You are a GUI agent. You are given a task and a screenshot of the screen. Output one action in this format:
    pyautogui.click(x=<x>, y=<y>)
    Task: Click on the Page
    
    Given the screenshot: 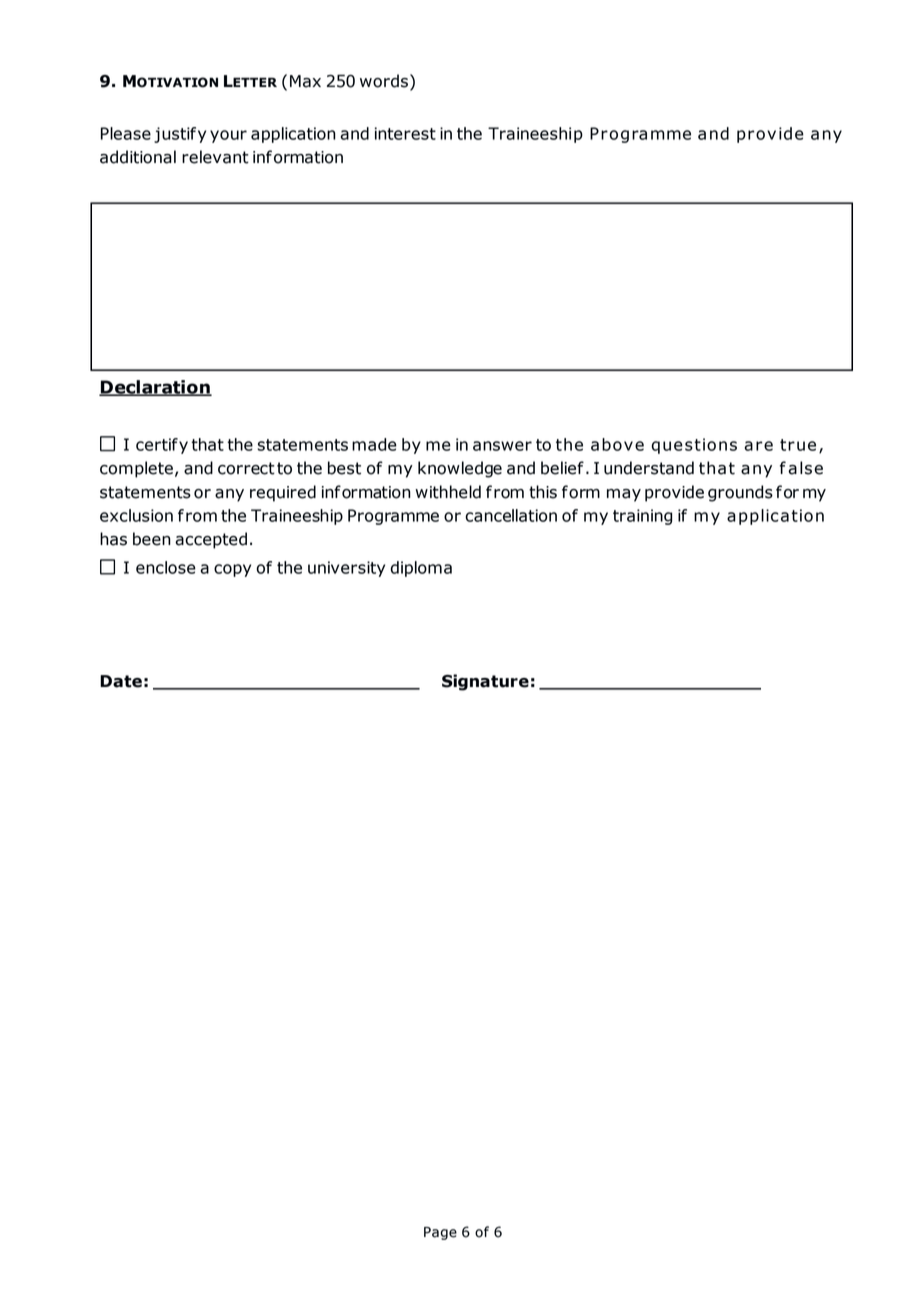 What is the action you would take?
    pyautogui.click(x=440, y=1233)
